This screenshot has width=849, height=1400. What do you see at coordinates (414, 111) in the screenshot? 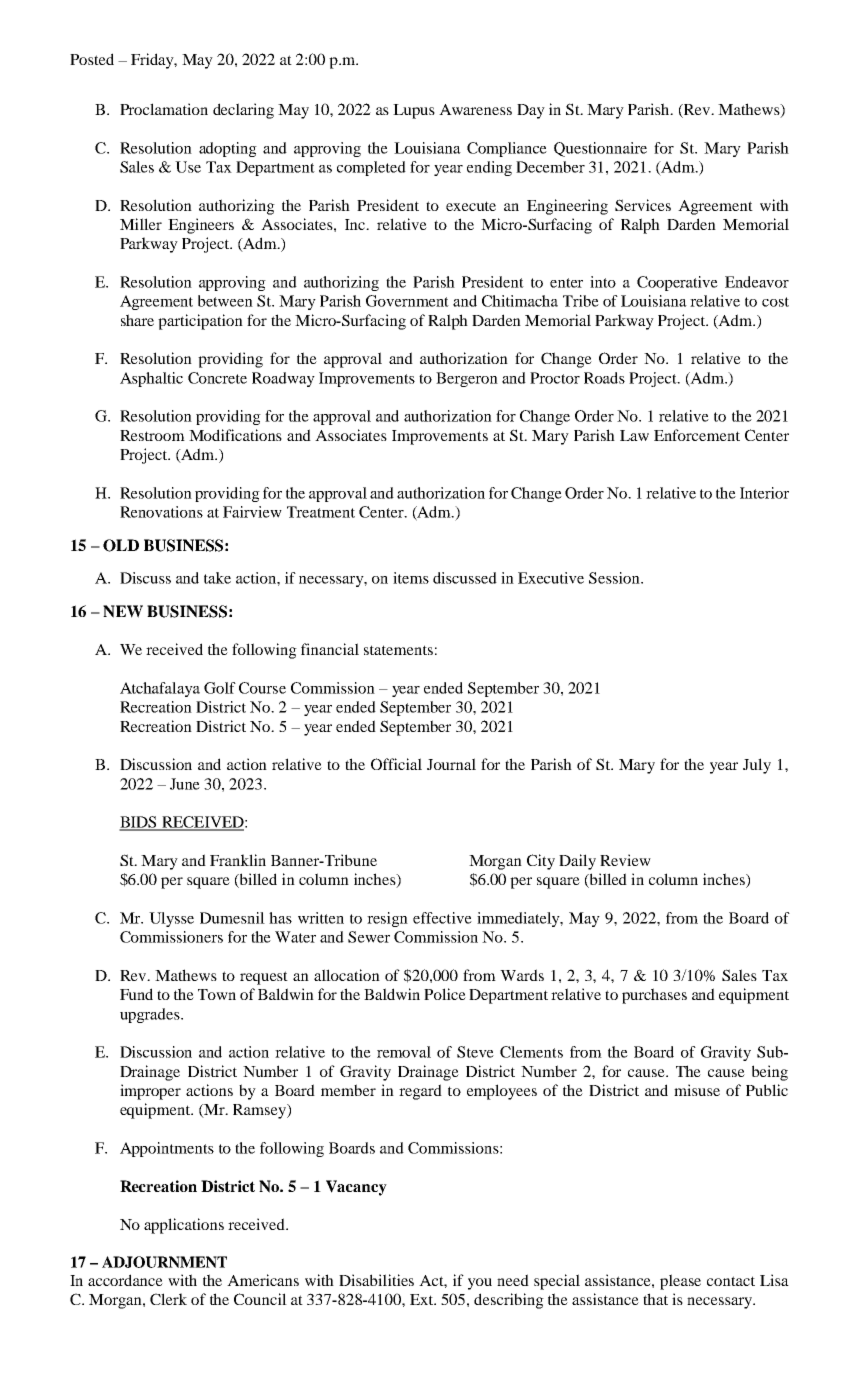
I see `Lupus` at bounding box center [414, 111].
